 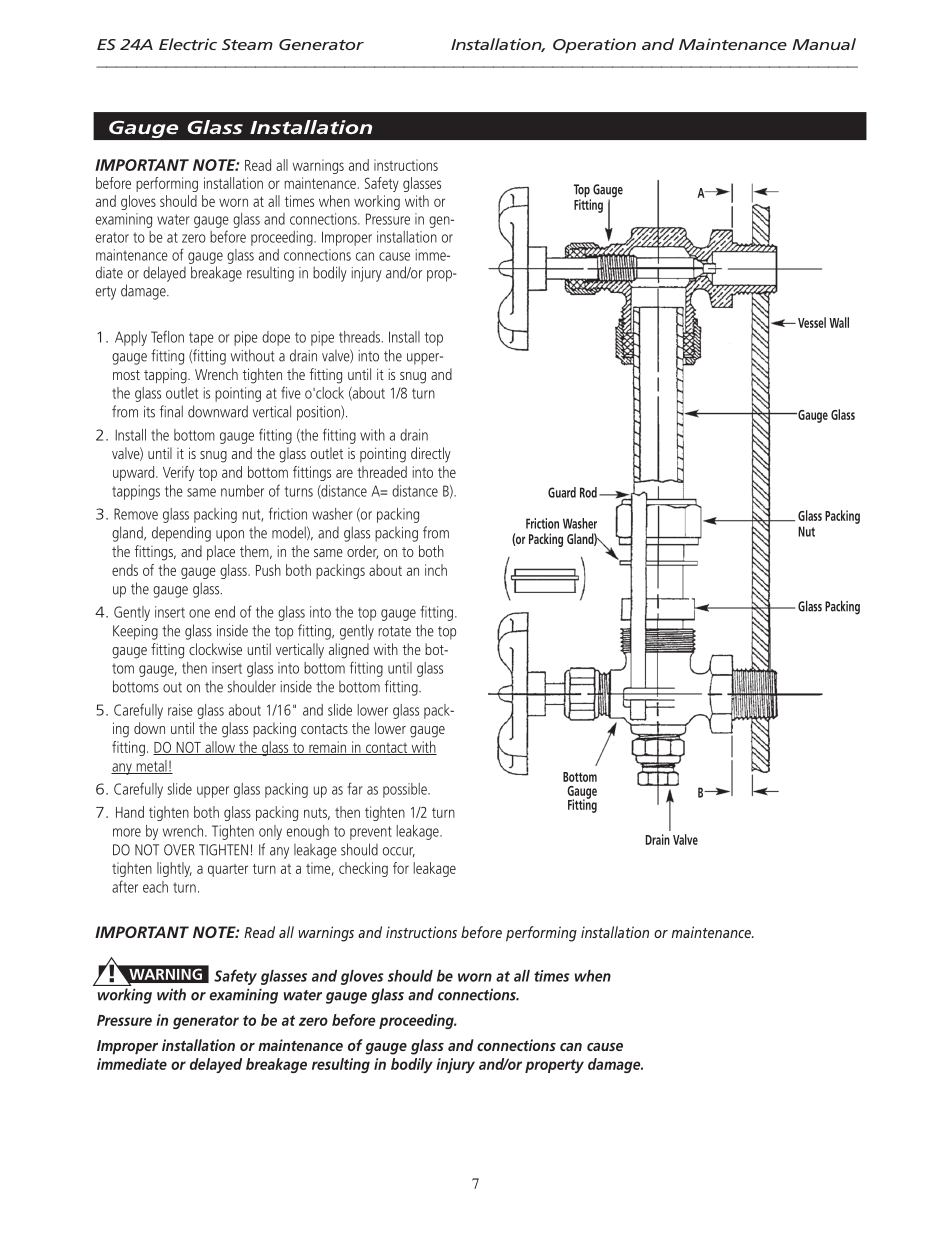 What do you see at coordinates (199, 613) in the image?
I see `one` at bounding box center [199, 613].
